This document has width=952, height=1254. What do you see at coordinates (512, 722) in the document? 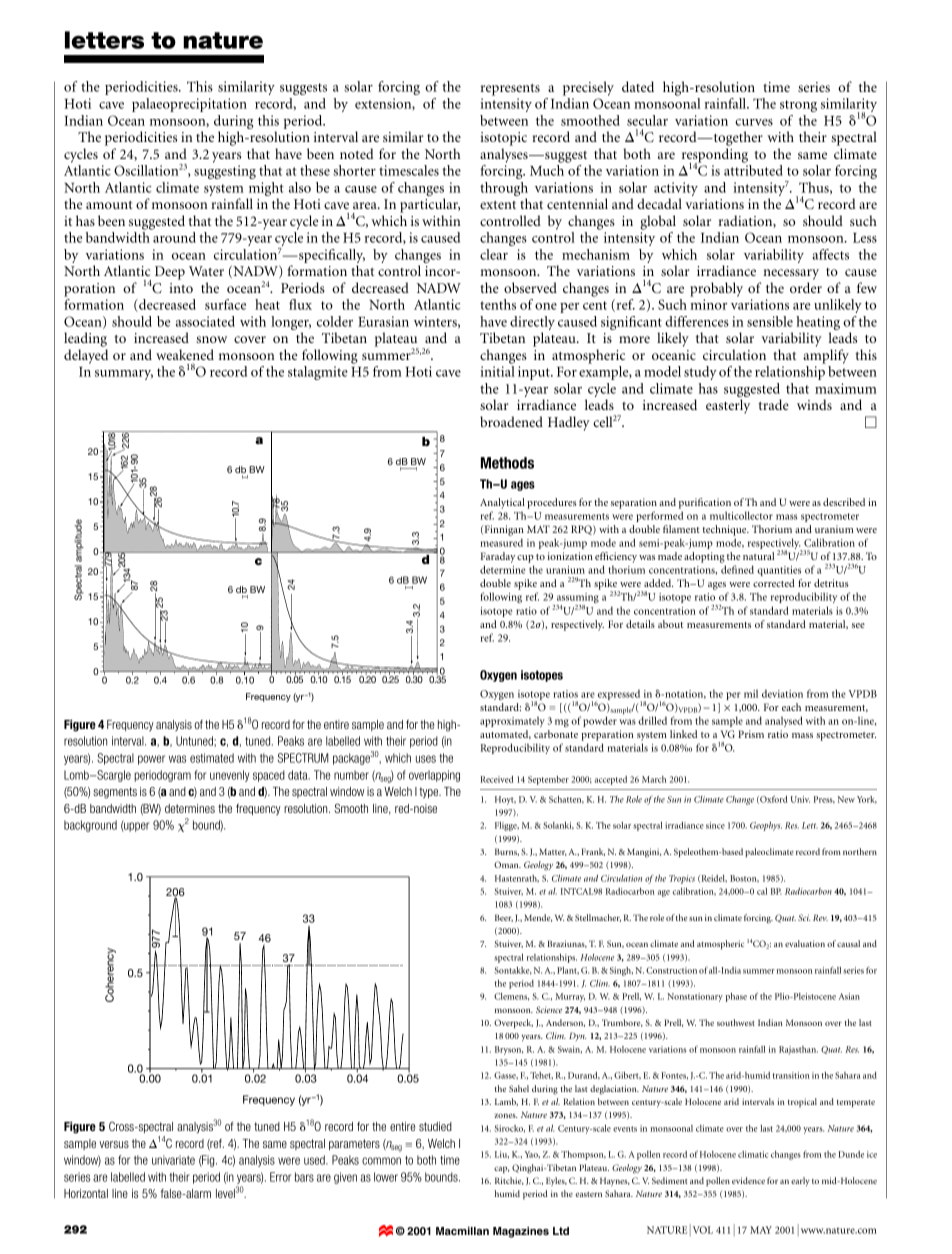
I see `approximately` at bounding box center [512, 722].
